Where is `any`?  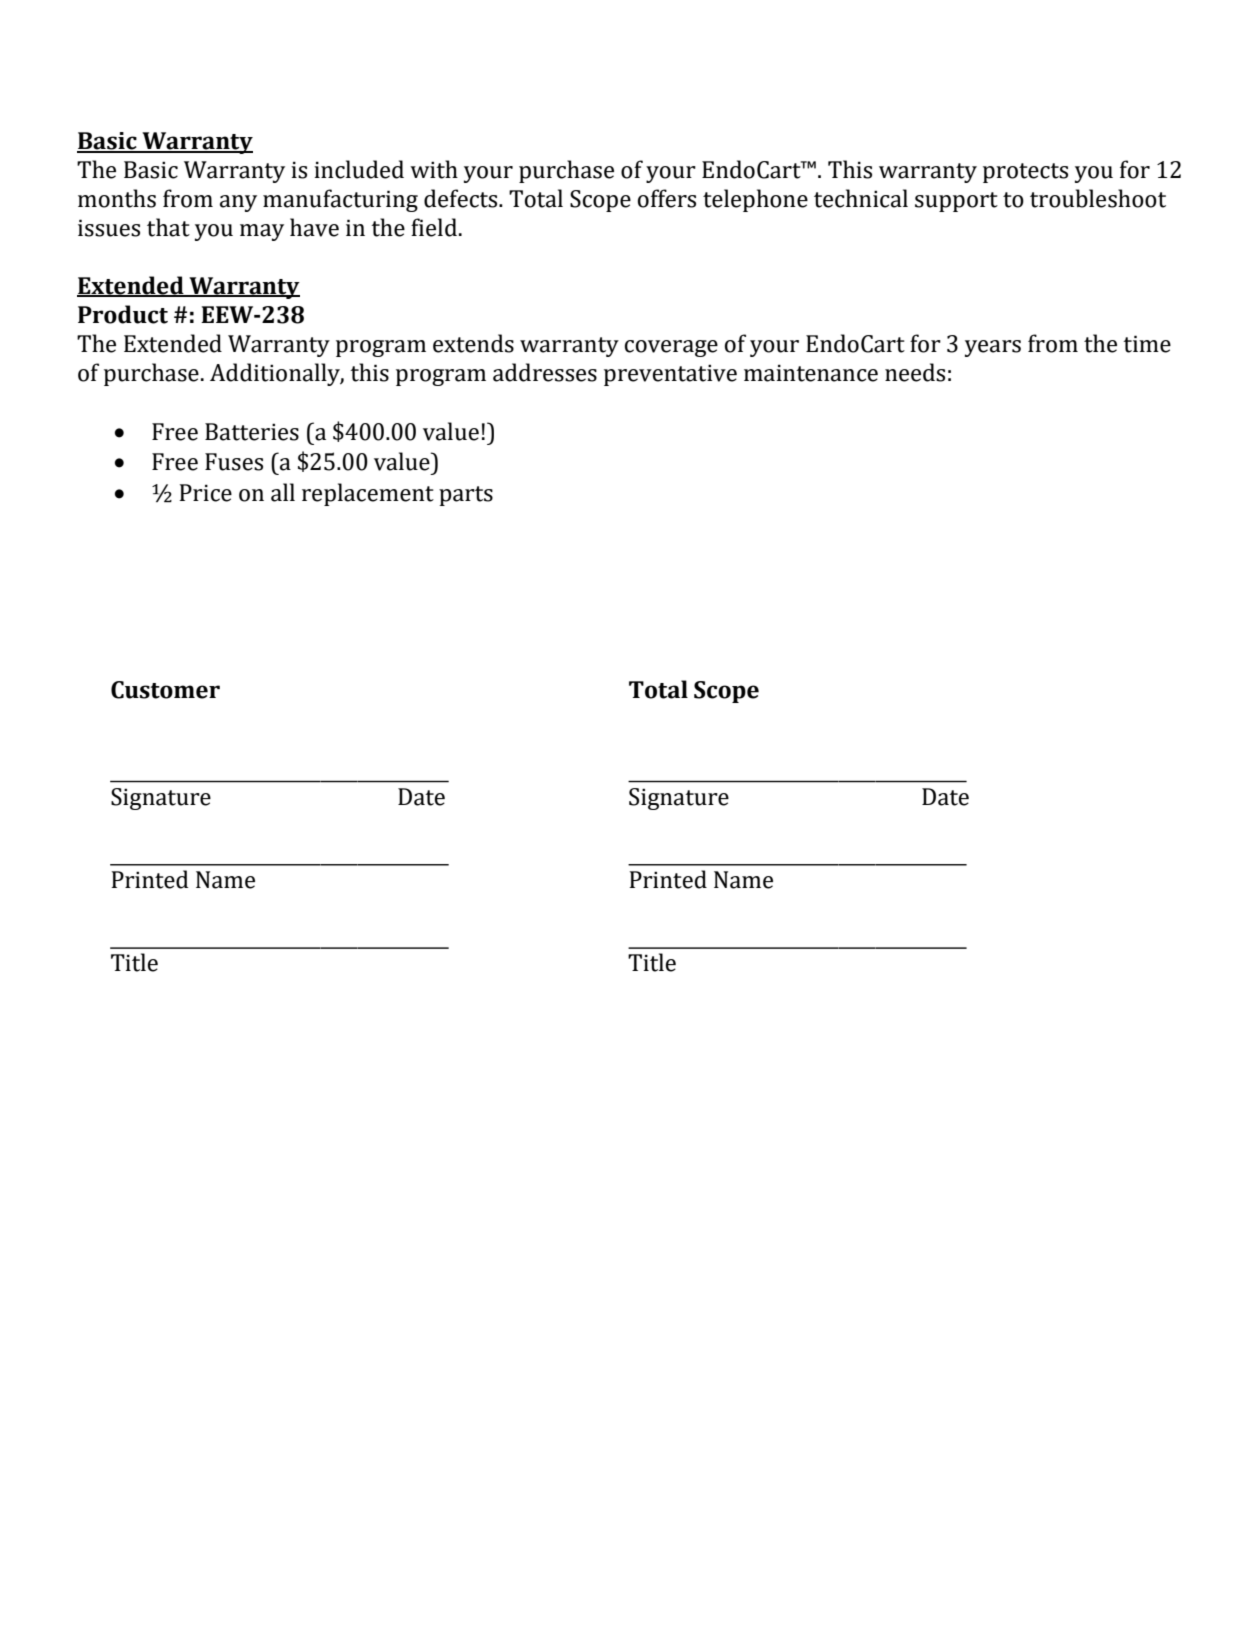 any is located at coordinates (238, 203).
